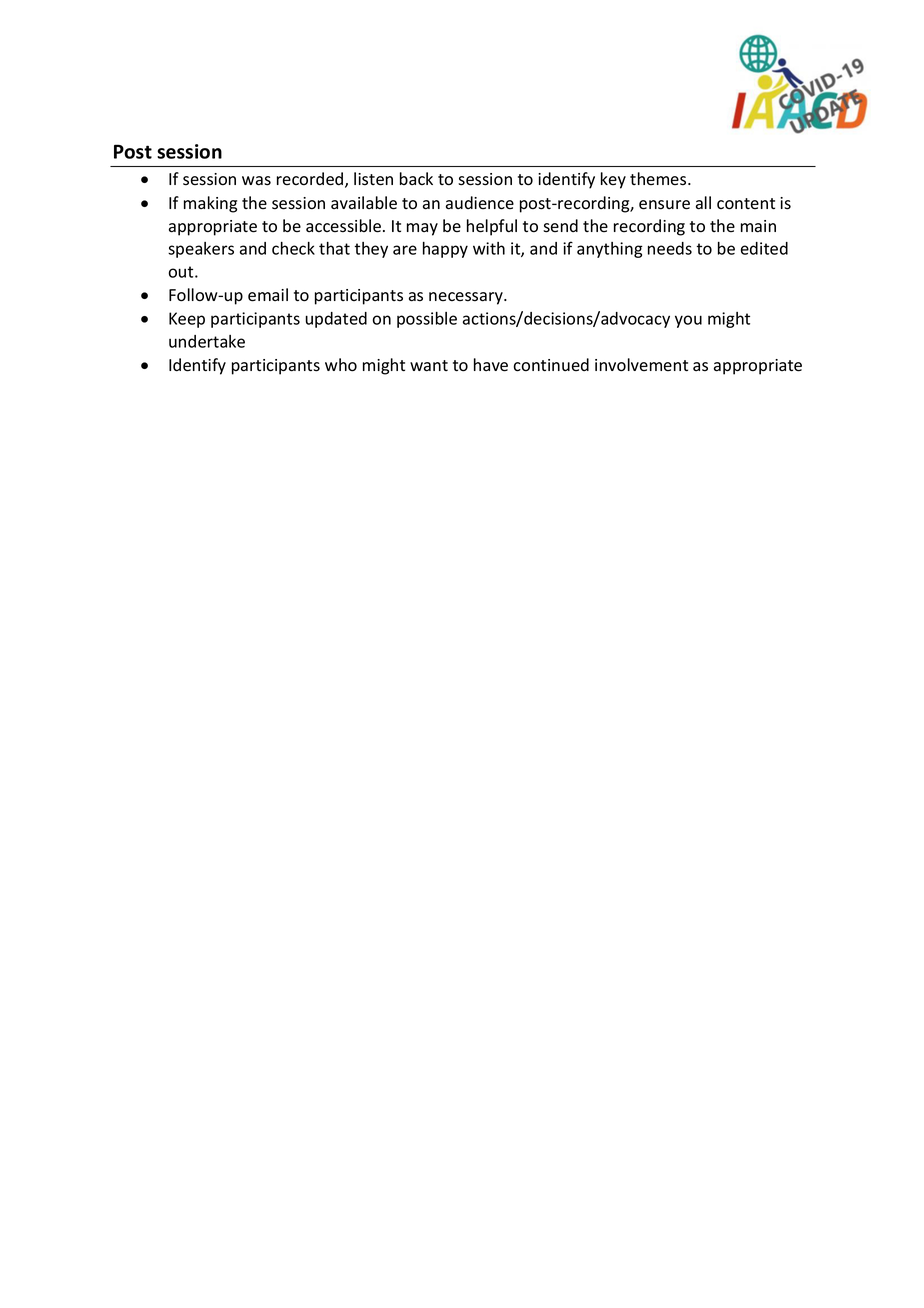 The image size is (924, 1308). I want to click on back, so click(416, 178).
